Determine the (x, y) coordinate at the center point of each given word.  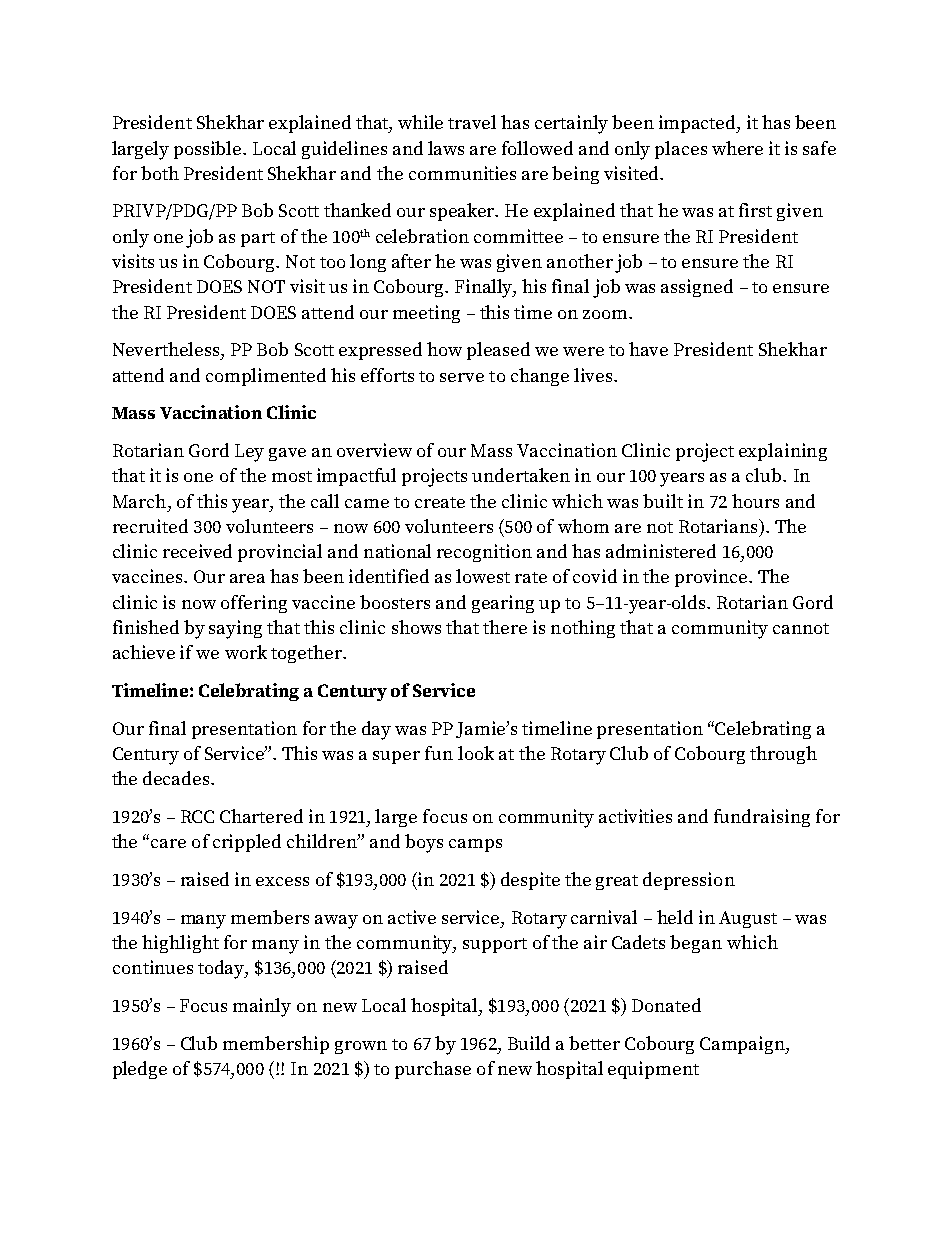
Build (529, 1043)
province (712, 578)
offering (254, 604)
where (737, 148)
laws (446, 148)
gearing (503, 604)
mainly (262, 1007)
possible (209, 150)
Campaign (743, 1045)
